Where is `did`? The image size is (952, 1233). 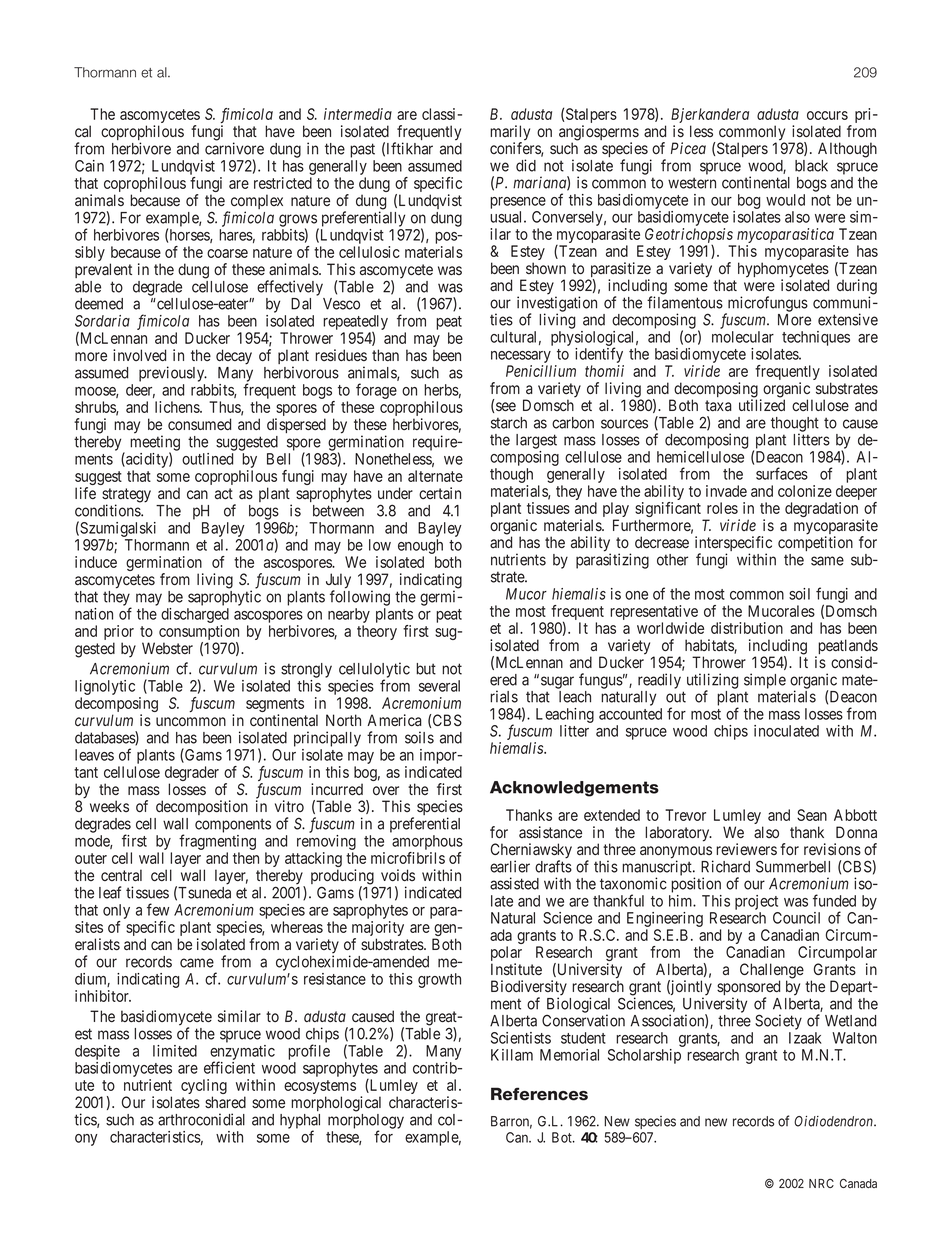 did is located at coordinates (526, 165).
